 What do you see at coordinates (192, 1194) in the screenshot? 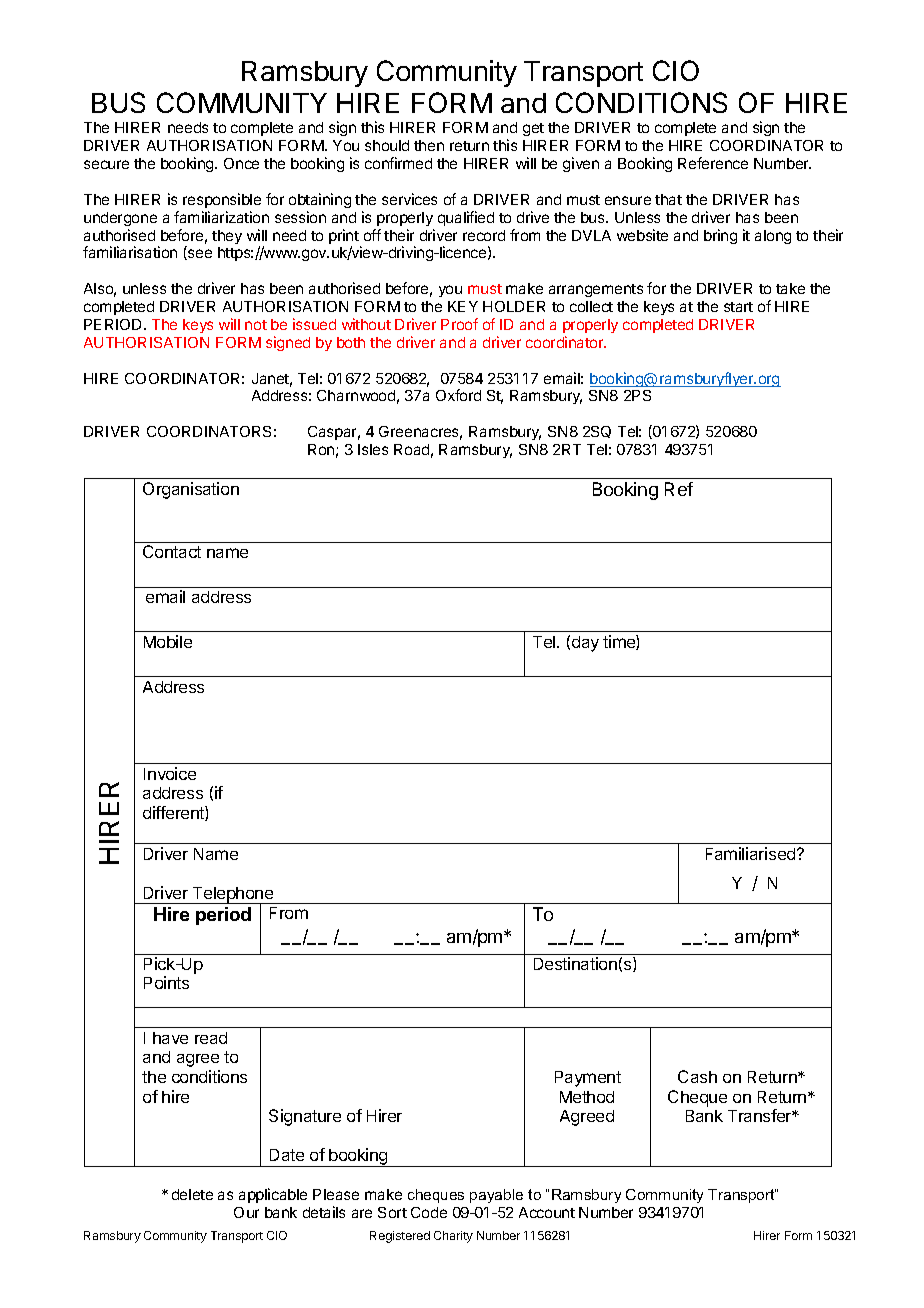
I see `delete` at bounding box center [192, 1194].
